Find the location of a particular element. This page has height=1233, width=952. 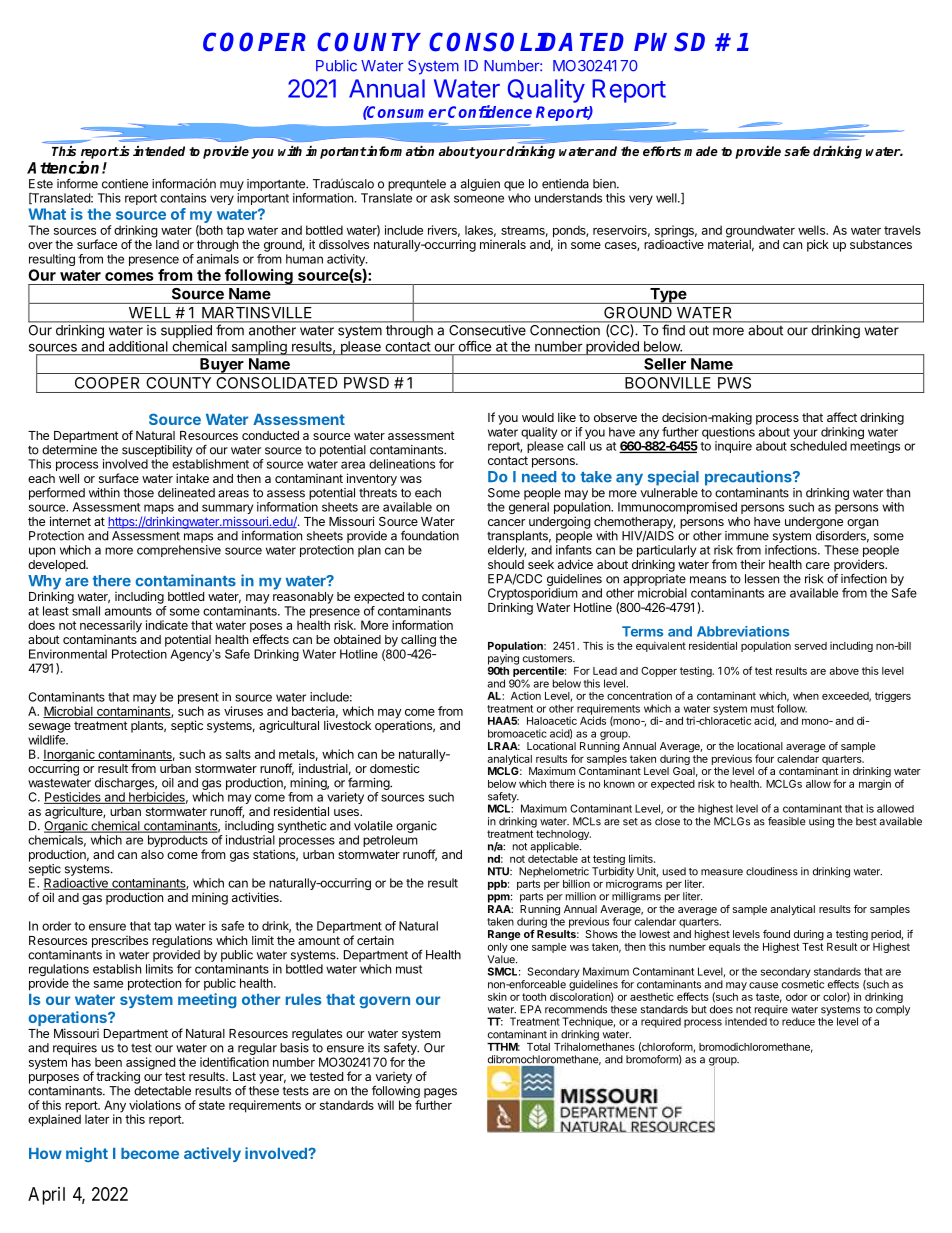

might is located at coordinates (87, 1154).
